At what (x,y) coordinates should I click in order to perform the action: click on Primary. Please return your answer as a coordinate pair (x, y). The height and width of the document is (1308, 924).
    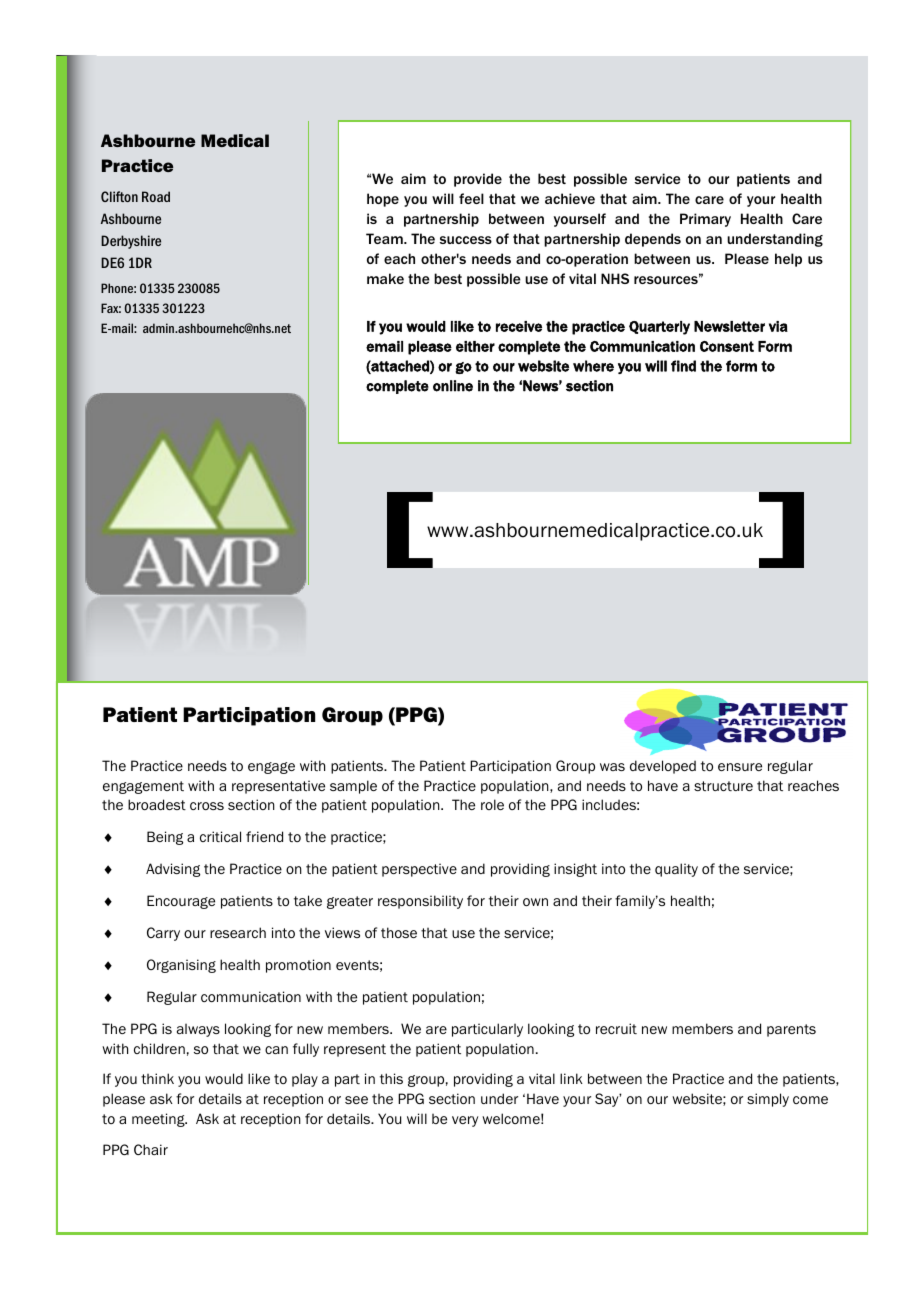
    Looking at the image, I should click on (705, 220).
